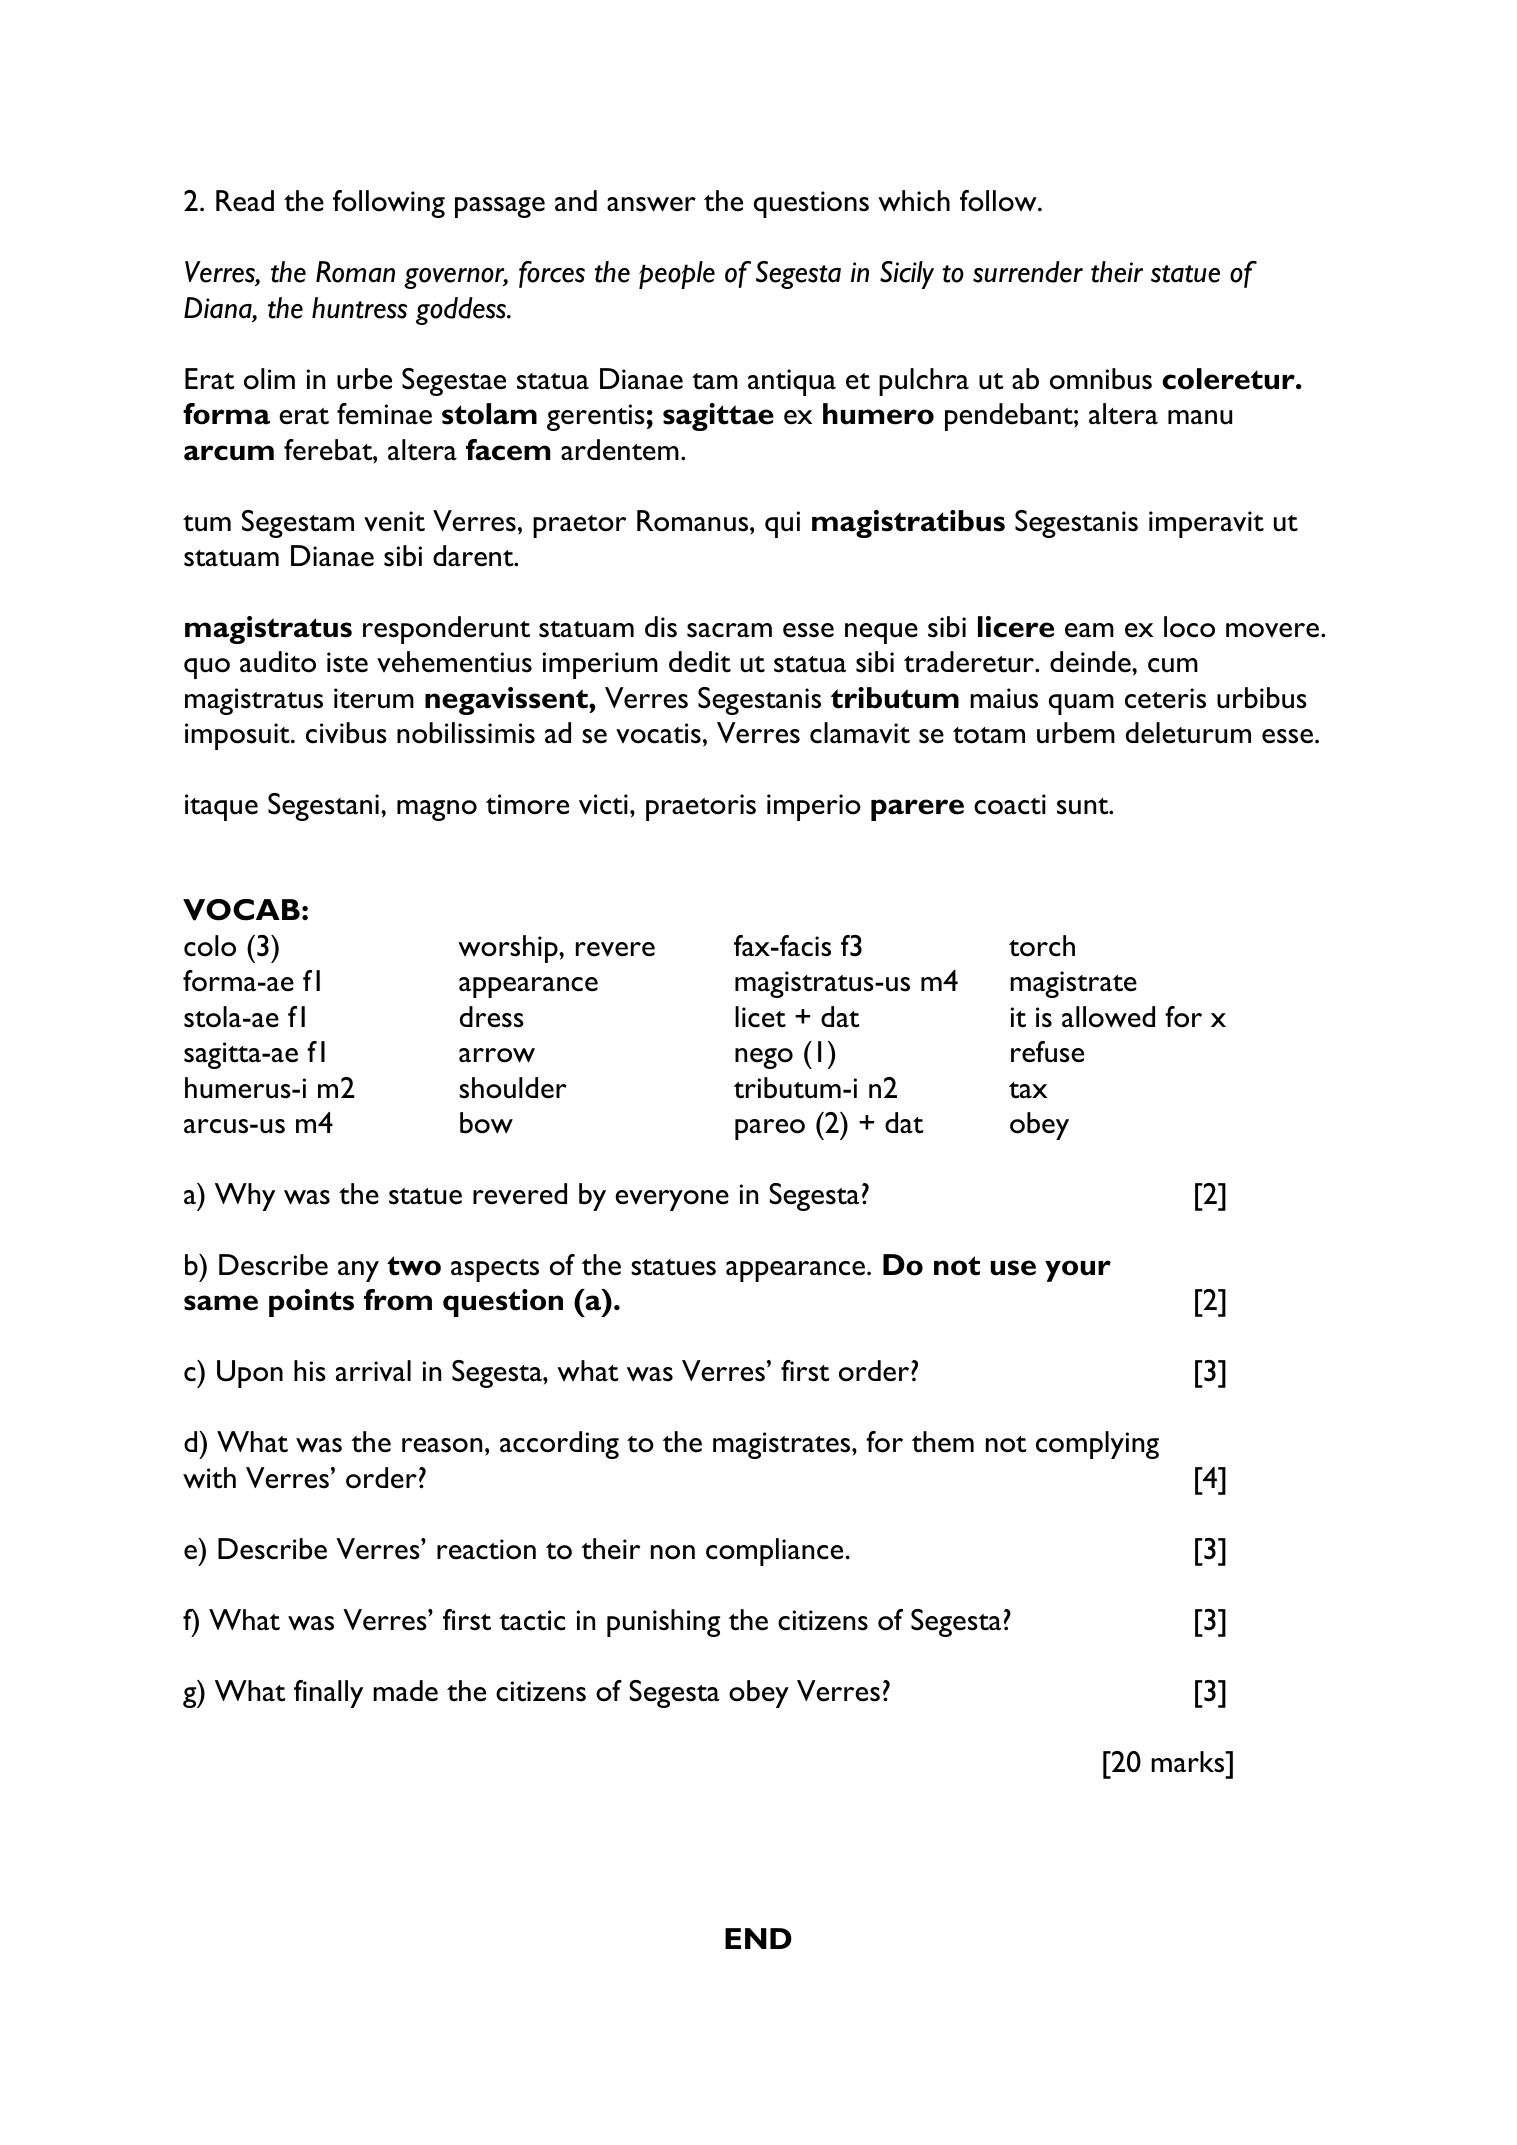 The image size is (1517, 2145). Describe the element at coordinates (207, 668) in the screenshot. I see `quo` at that location.
